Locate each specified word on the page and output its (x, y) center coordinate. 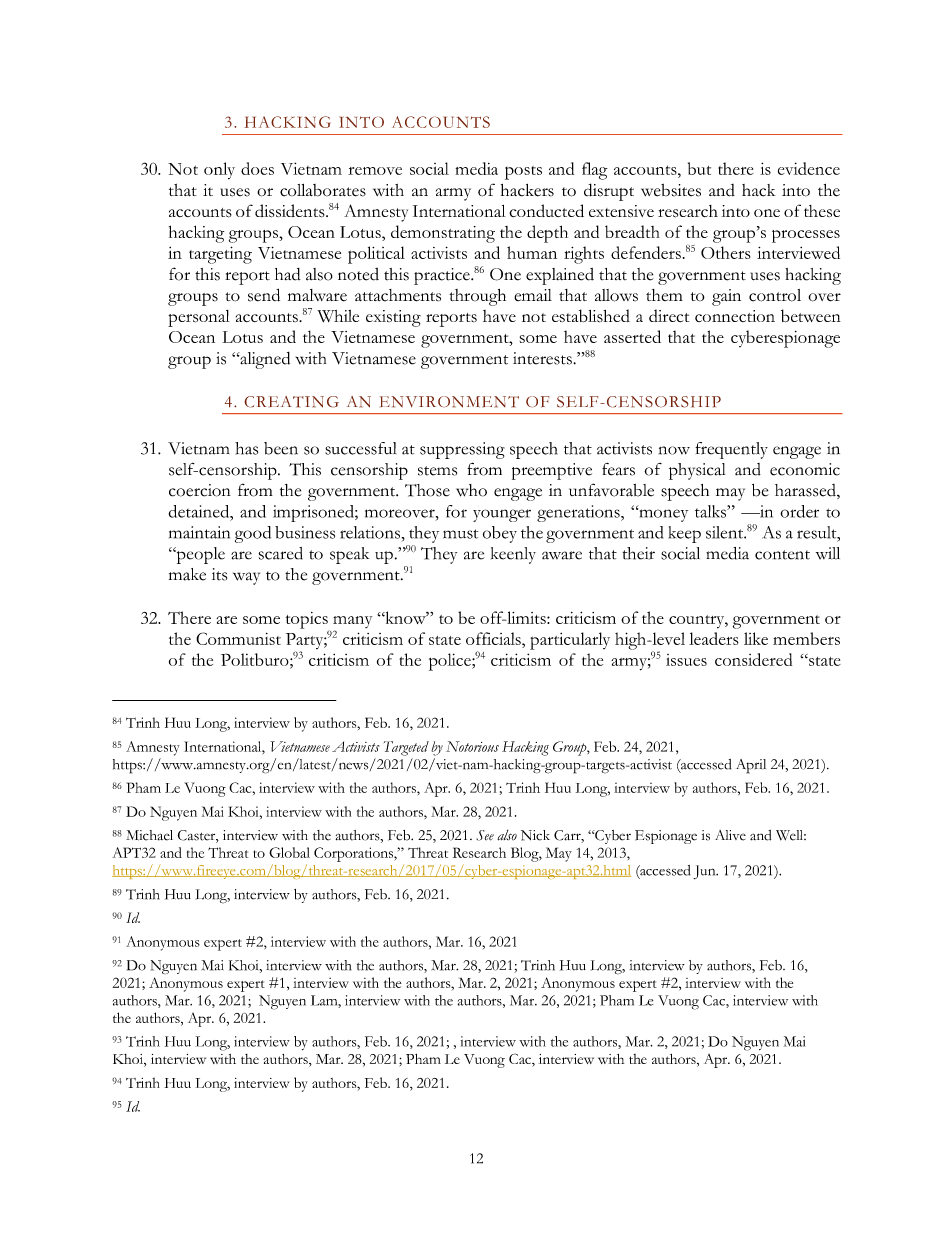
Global (289, 852)
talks (711, 511)
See (485, 835)
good (253, 534)
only (219, 170)
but (699, 168)
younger (502, 515)
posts (523, 173)
